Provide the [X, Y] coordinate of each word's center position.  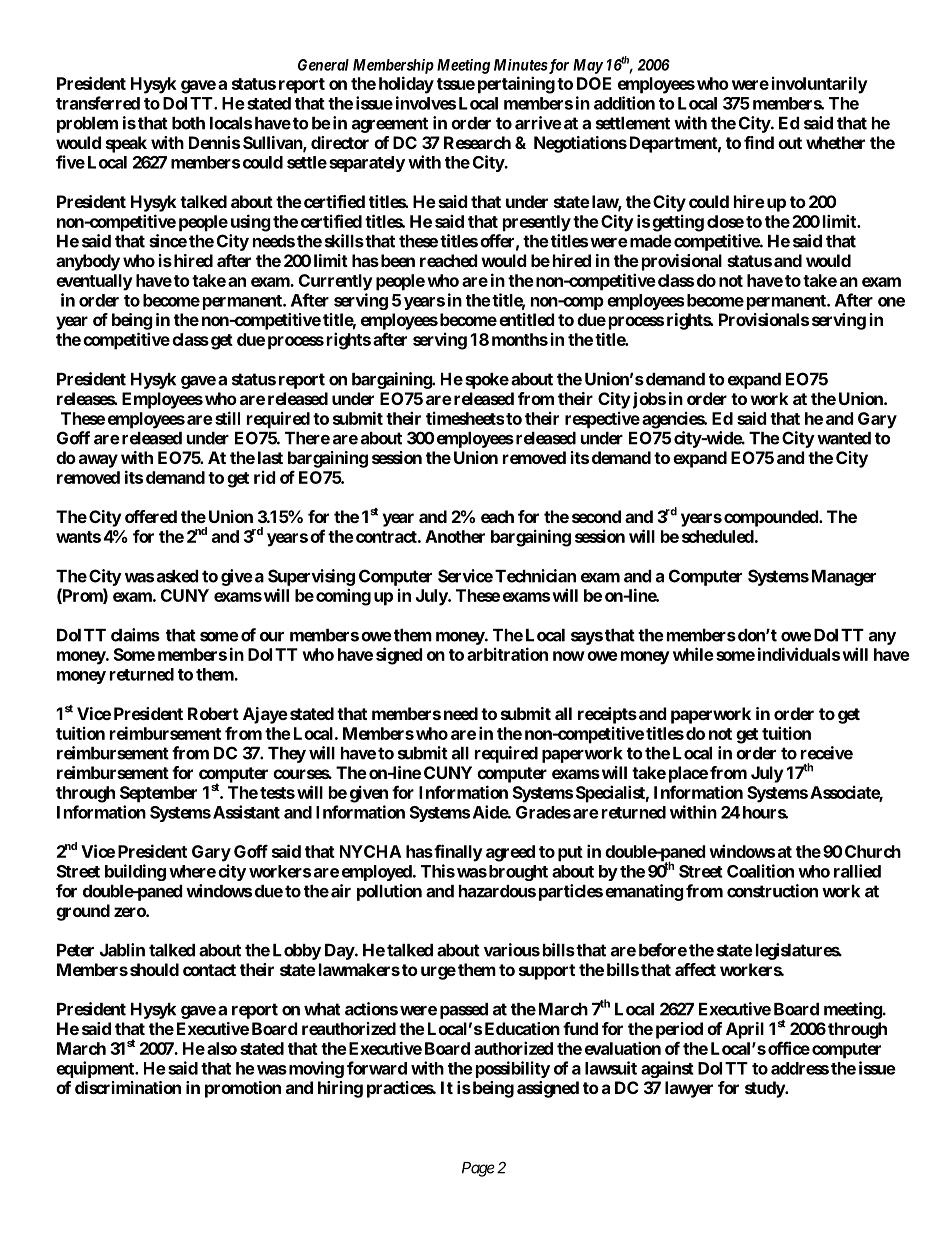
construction [772, 891]
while [693, 654]
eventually [94, 282]
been [396, 260]
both [188, 123]
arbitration [507, 654]
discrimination [128, 1087]
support [547, 972]
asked [178, 576]
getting [678, 223]
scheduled [718, 536]
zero [130, 912]
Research [477, 142]
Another [455, 536]
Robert [213, 713]
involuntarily [820, 85]
